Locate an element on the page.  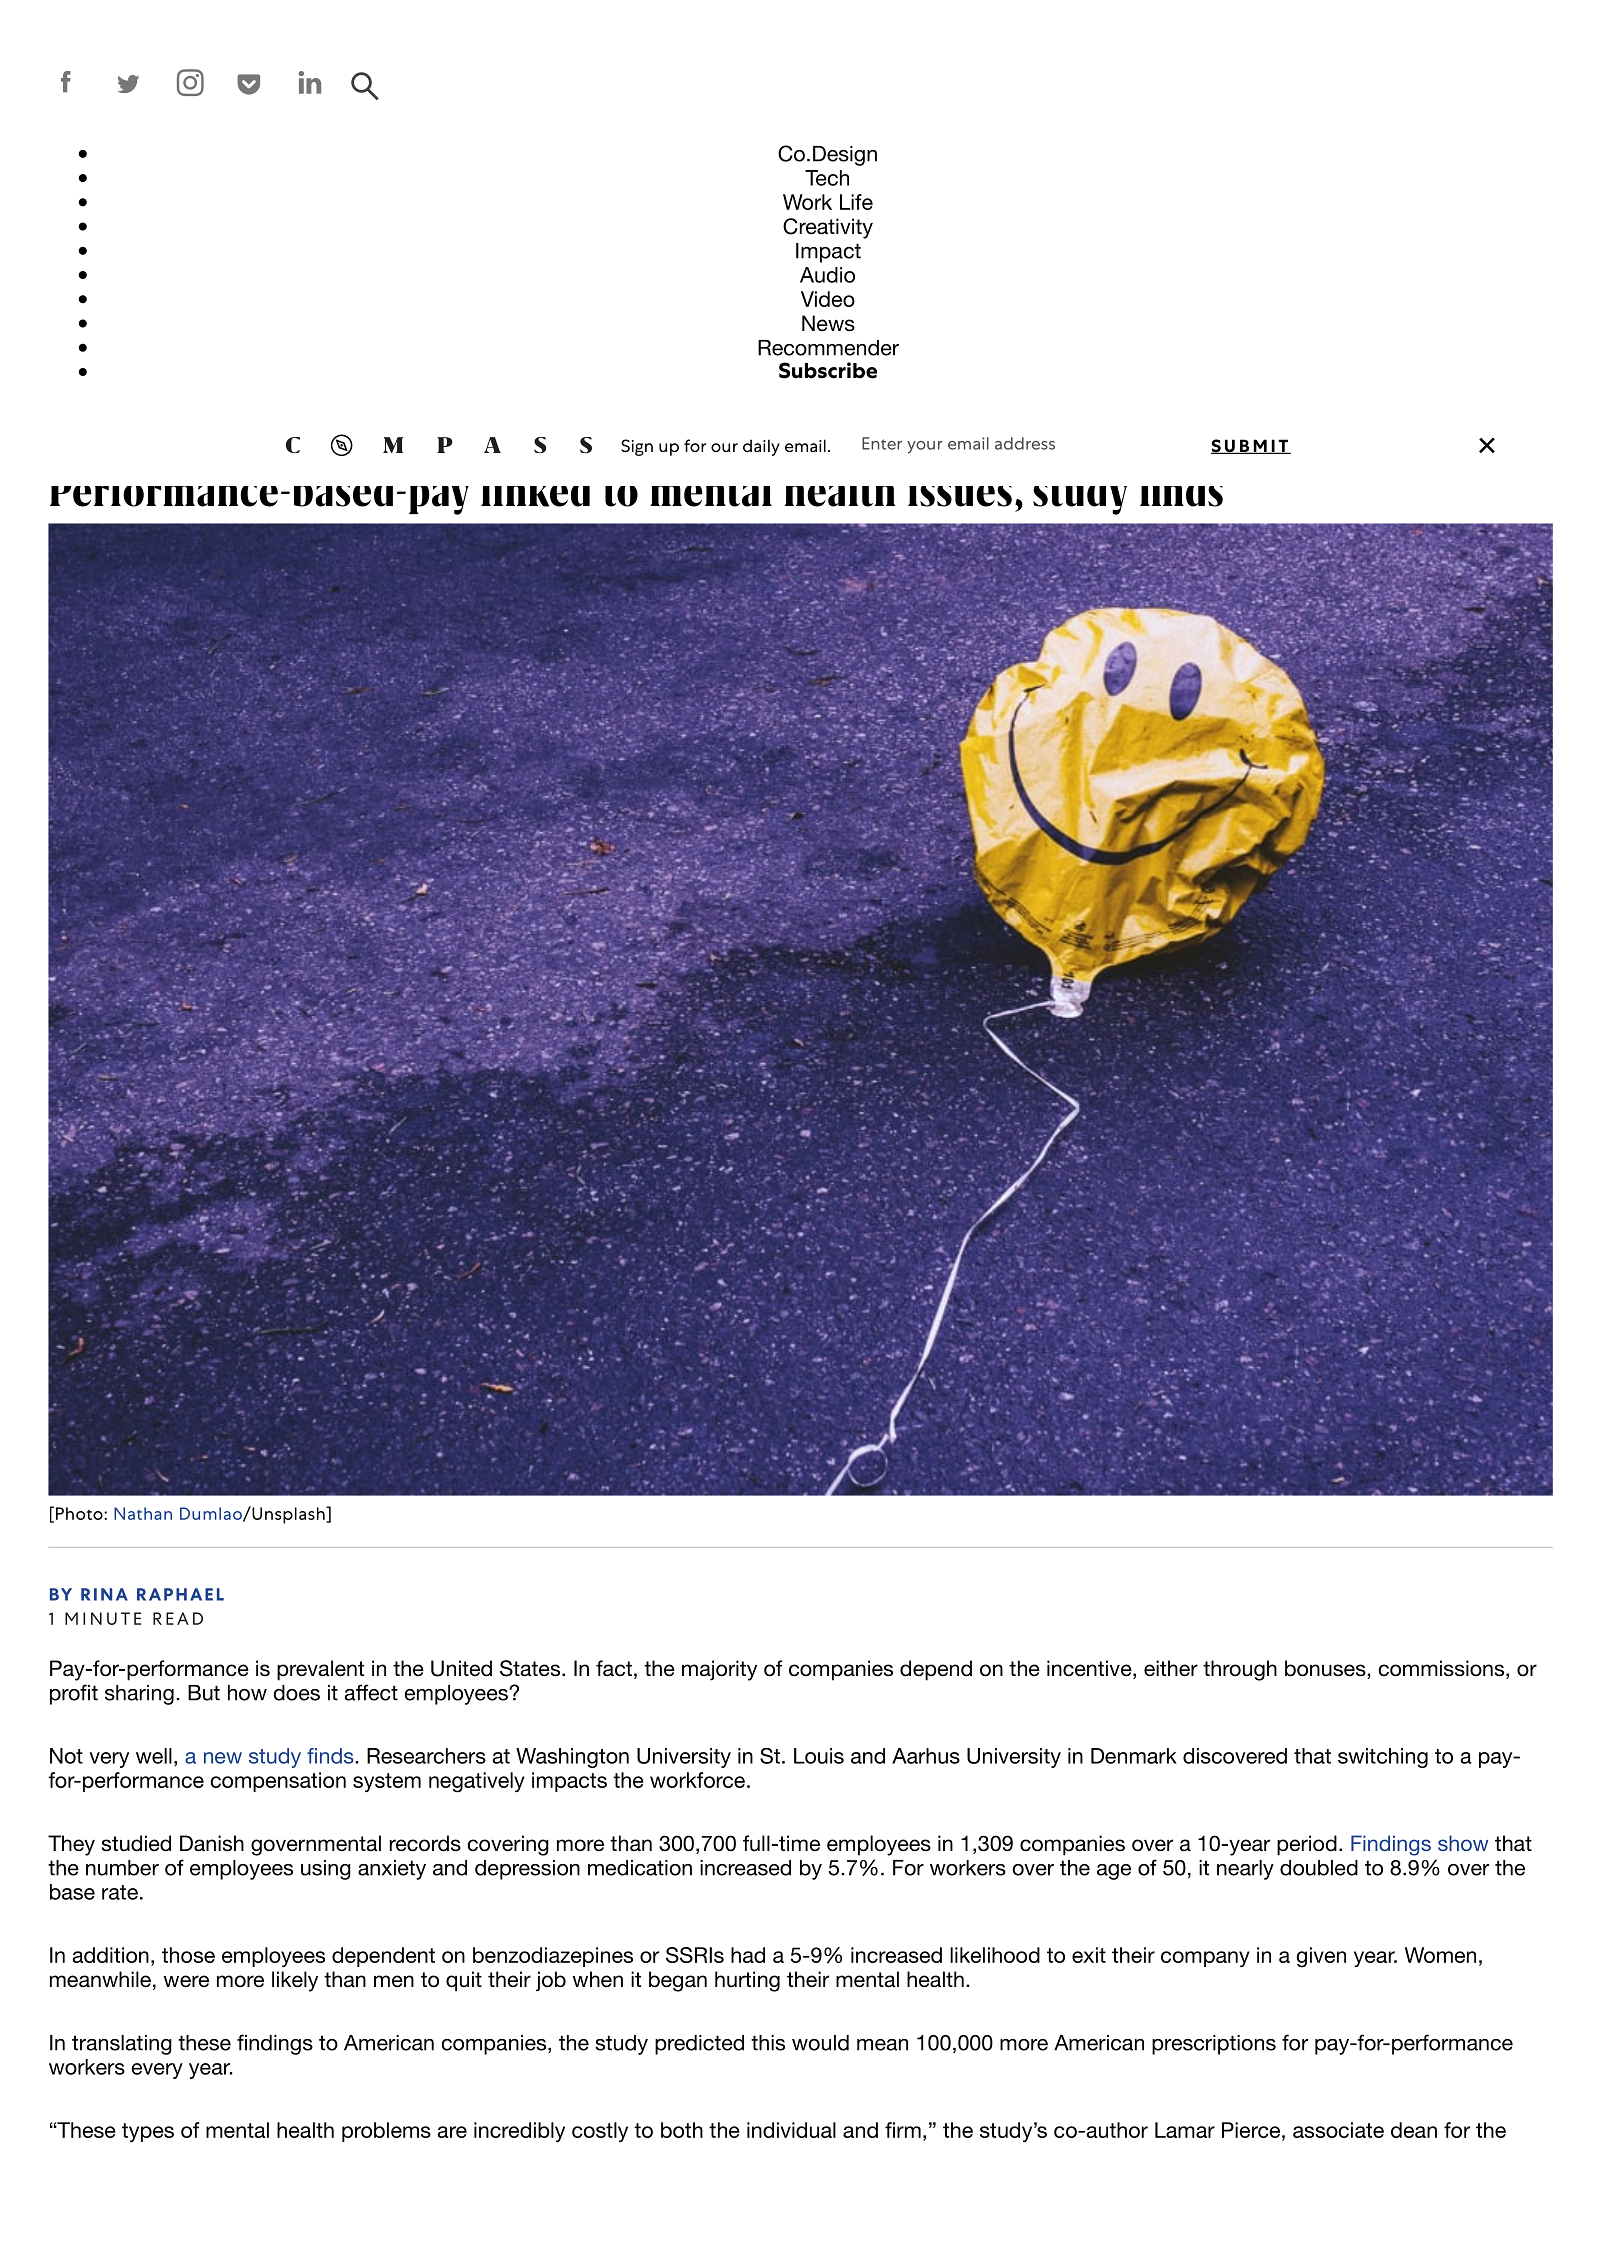
Photo is located at coordinates (80, 1513).
